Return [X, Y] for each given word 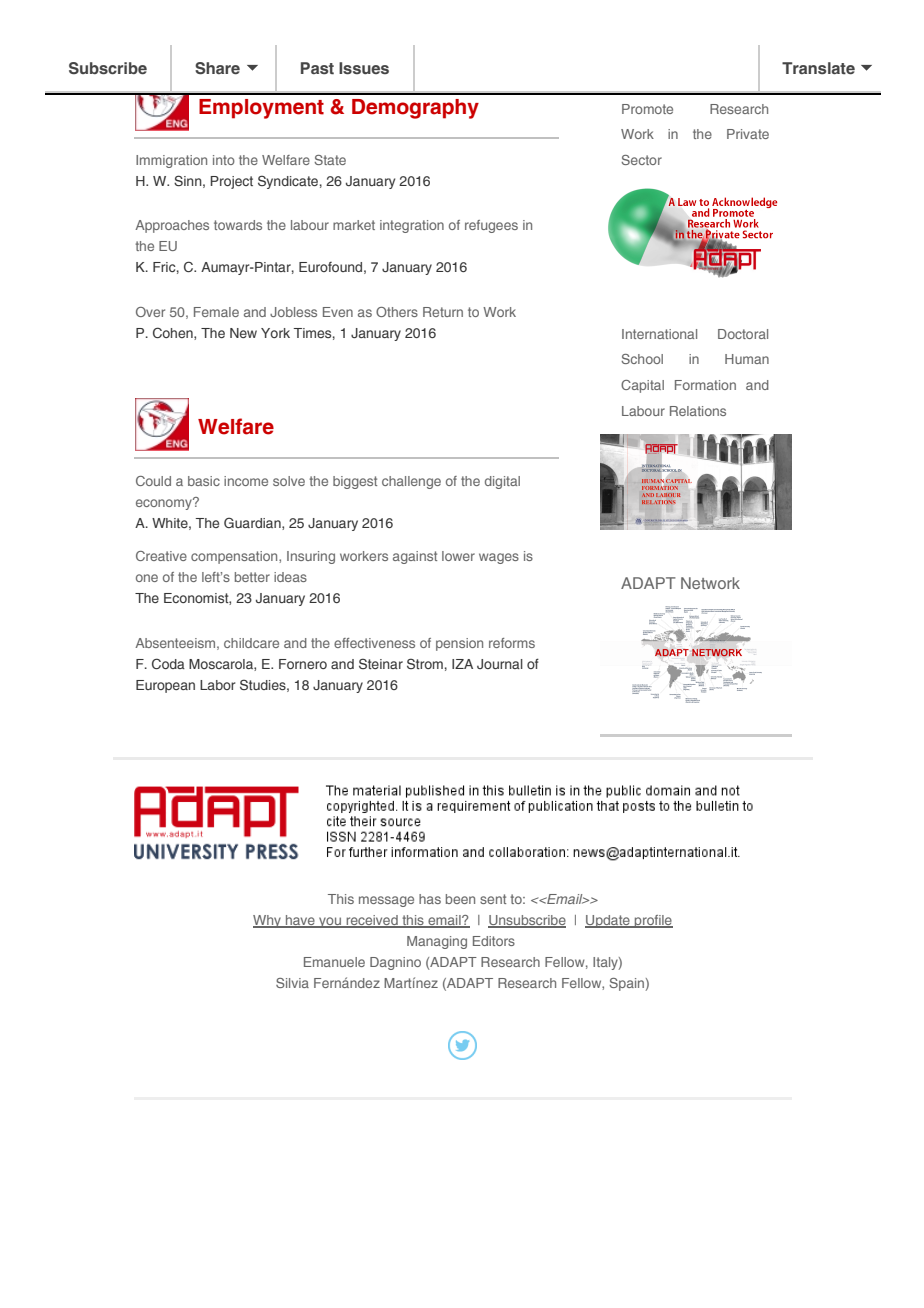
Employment [261, 106]
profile [653, 921]
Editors [494, 941]
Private [748, 134]
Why [268, 921]
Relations [698, 411]
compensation [235, 557]
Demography [414, 106]
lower [458, 556]
